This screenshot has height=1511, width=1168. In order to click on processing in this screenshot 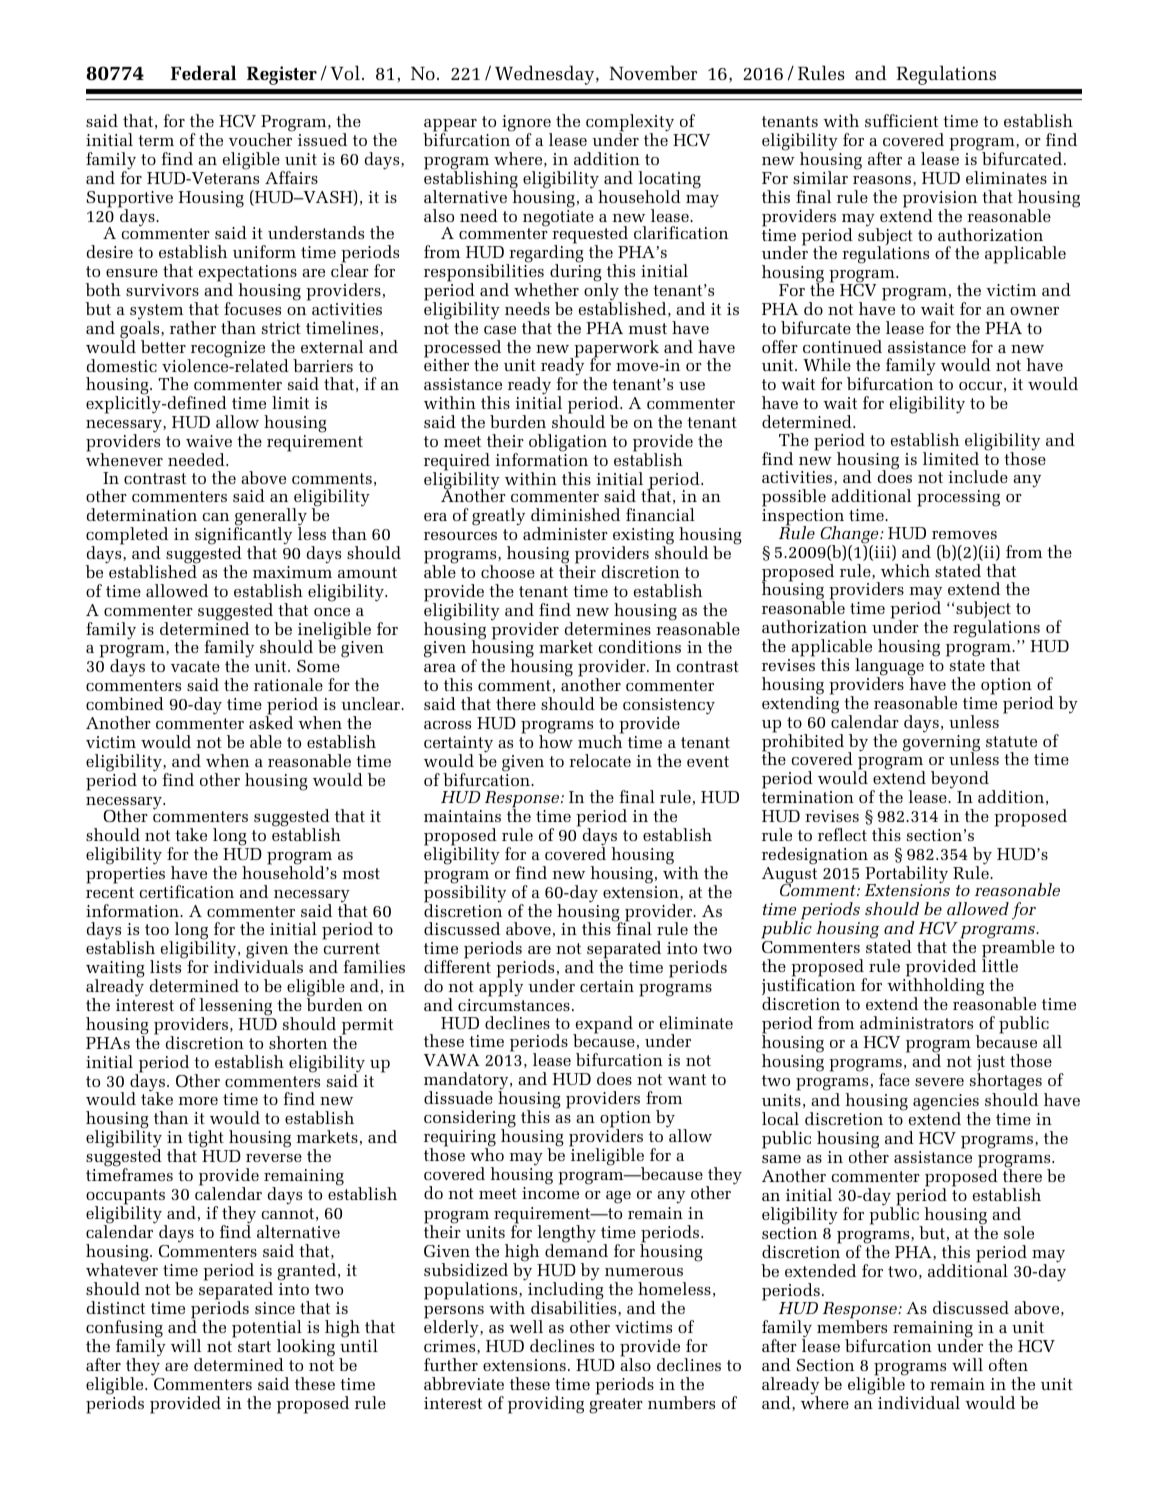, I will do `click(958, 498)`.
